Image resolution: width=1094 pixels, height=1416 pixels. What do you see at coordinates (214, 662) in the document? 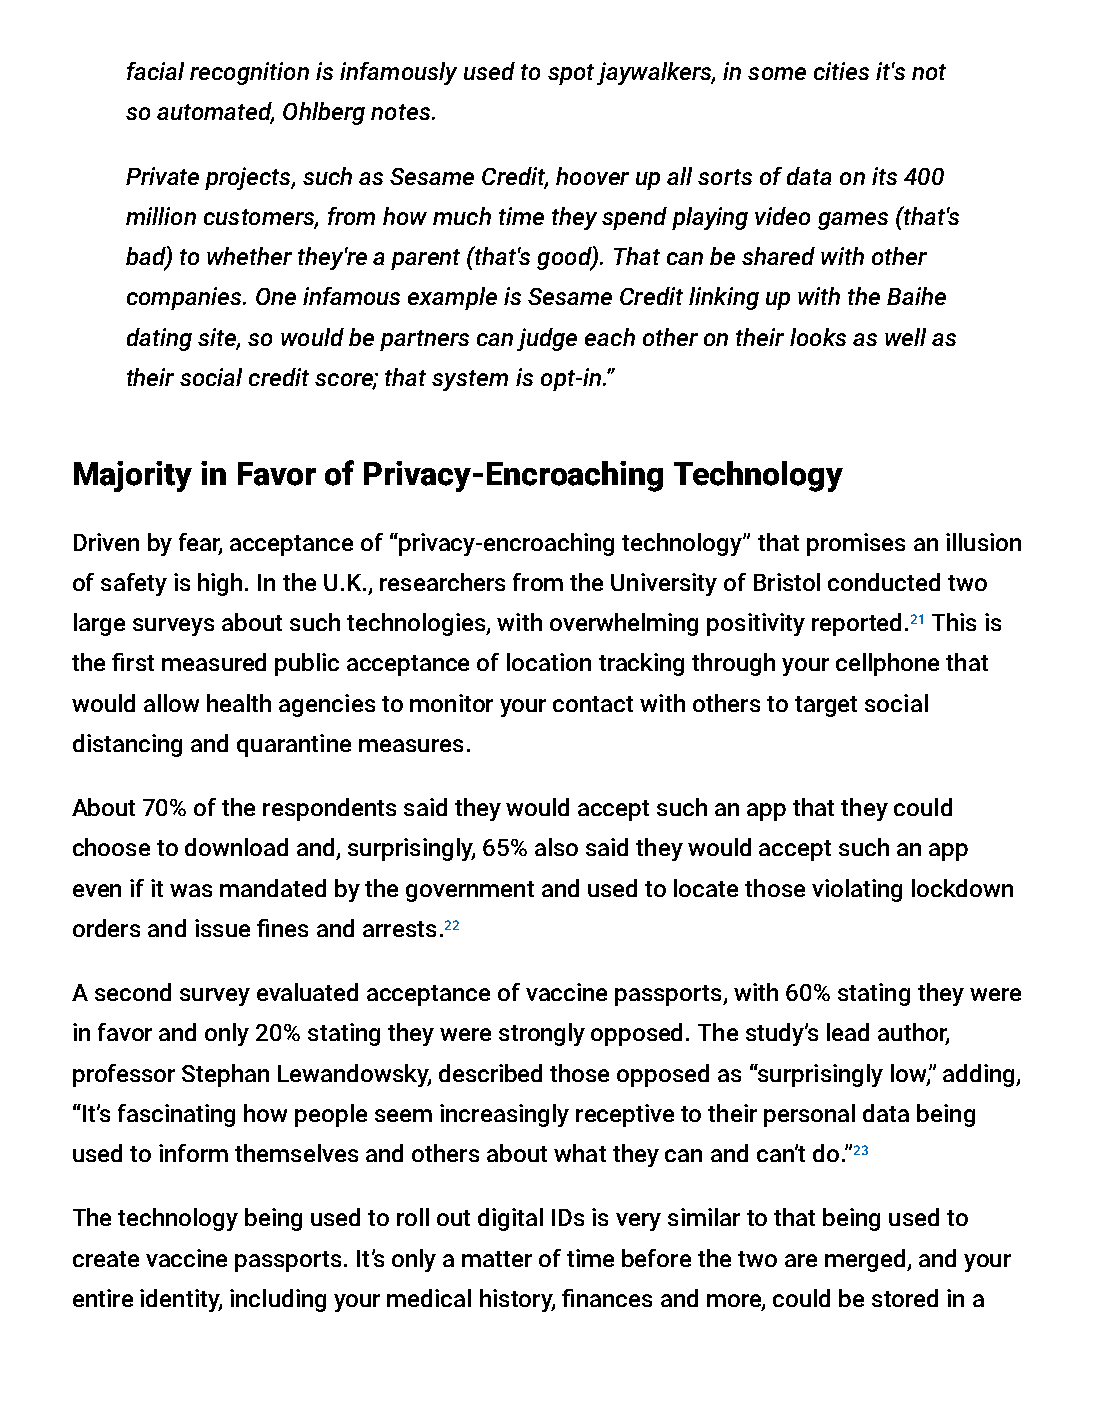
I see `measured` at bounding box center [214, 662].
